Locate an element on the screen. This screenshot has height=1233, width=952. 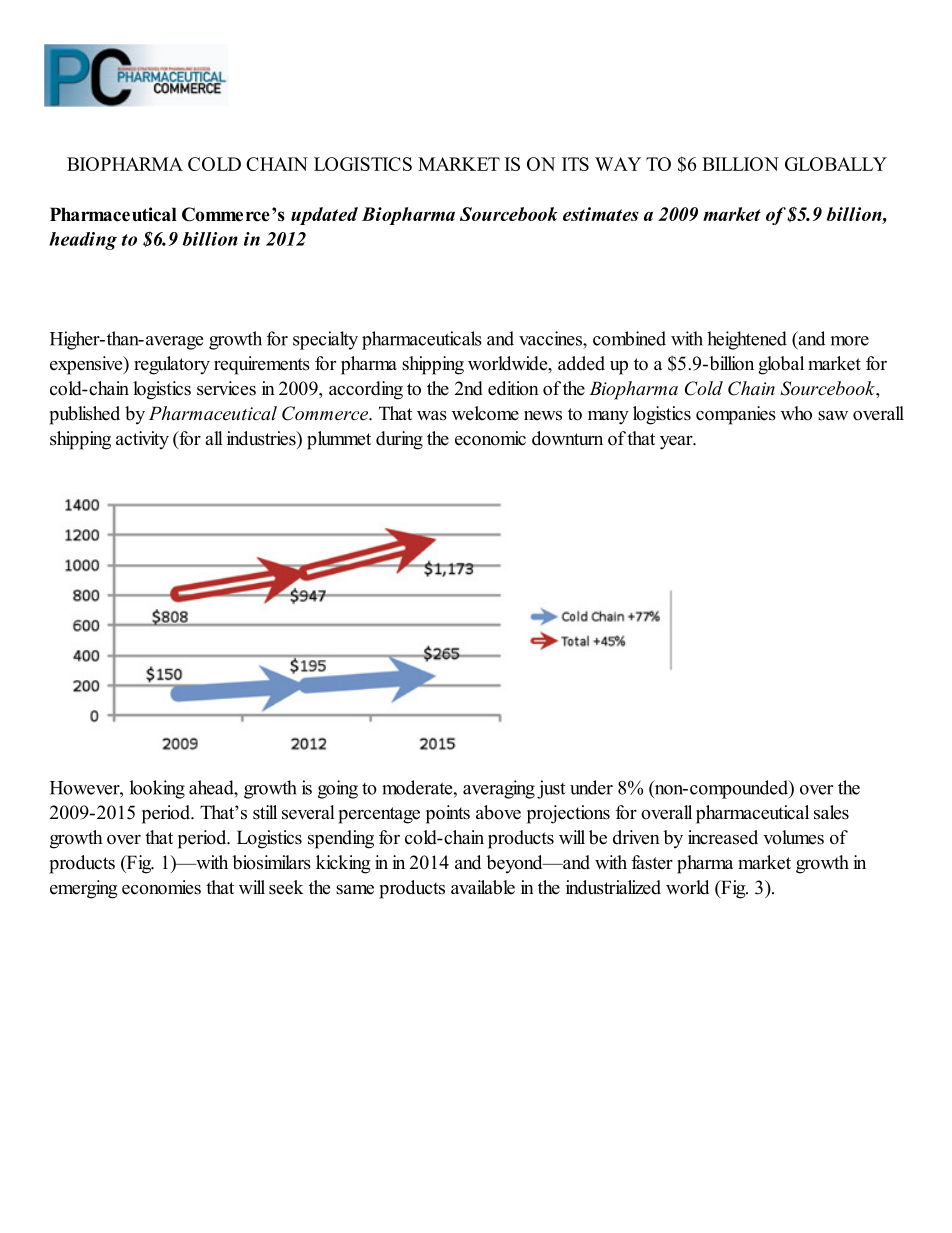
averaging is located at coordinates (499, 789).
